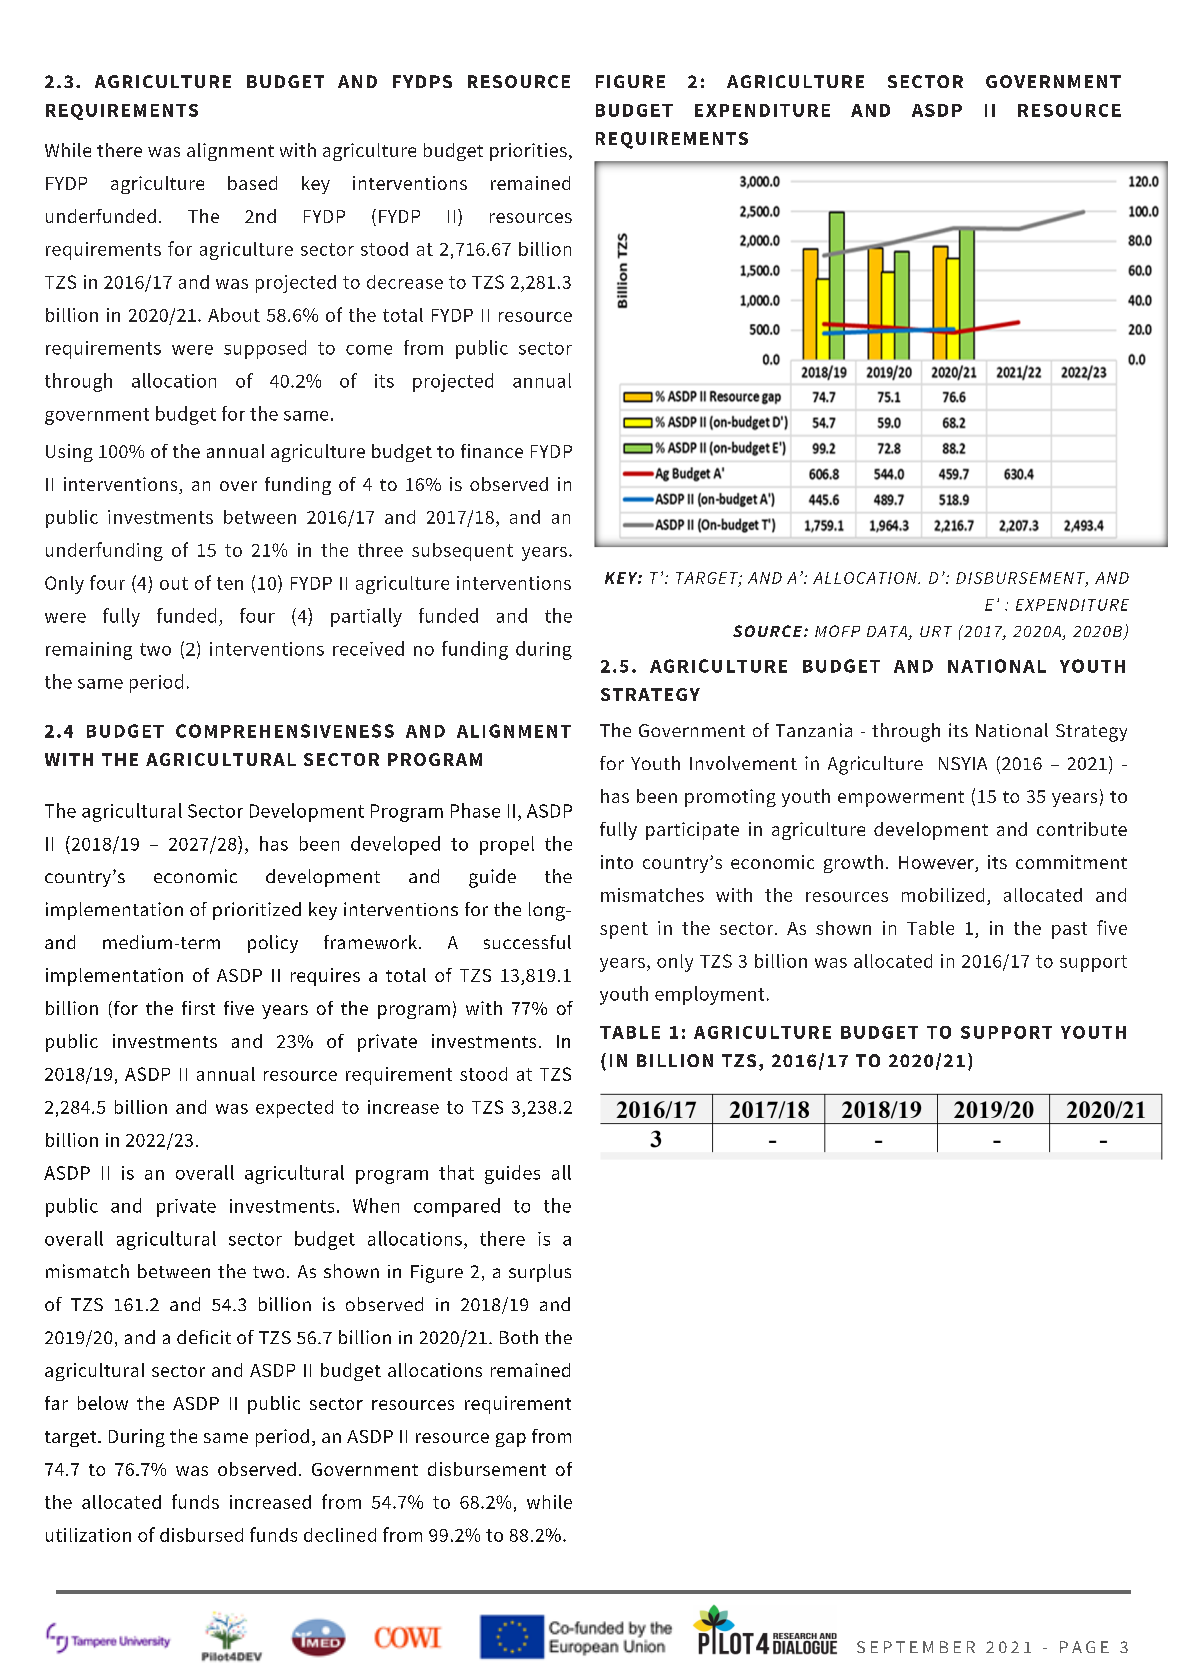  What do you see at coordinates (252, 183) in the screenshot?
I see `based` at bounding box center [252, 183].
